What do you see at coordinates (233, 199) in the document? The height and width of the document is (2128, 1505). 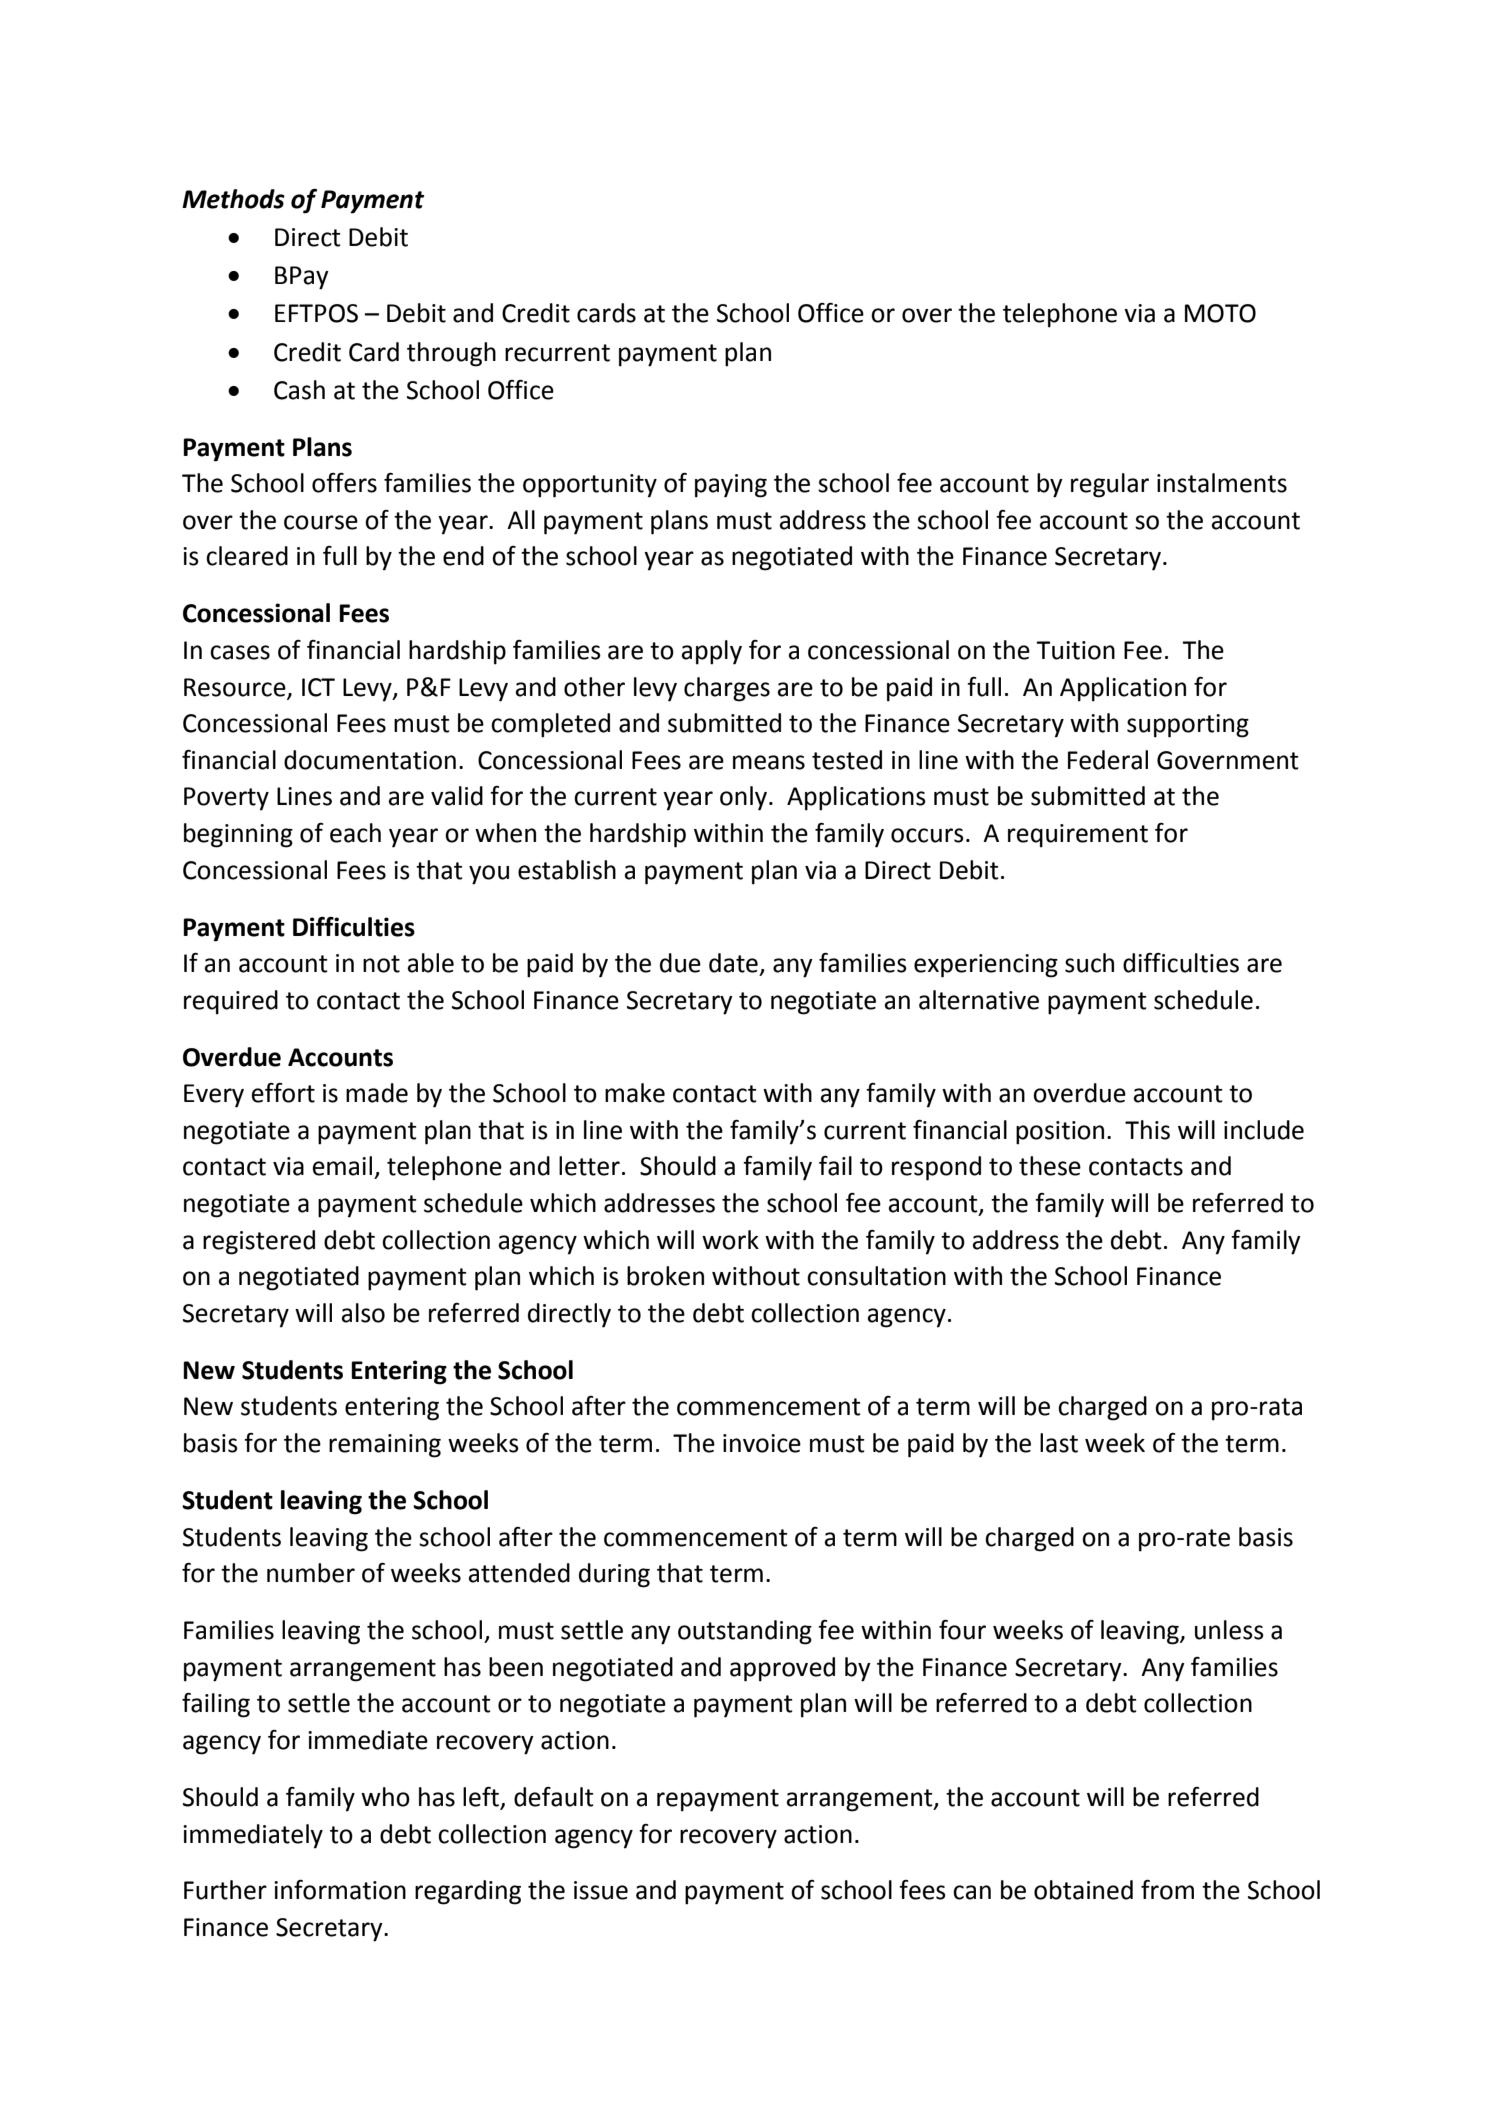 I see `Methods` at bounding box center [233, 199].
